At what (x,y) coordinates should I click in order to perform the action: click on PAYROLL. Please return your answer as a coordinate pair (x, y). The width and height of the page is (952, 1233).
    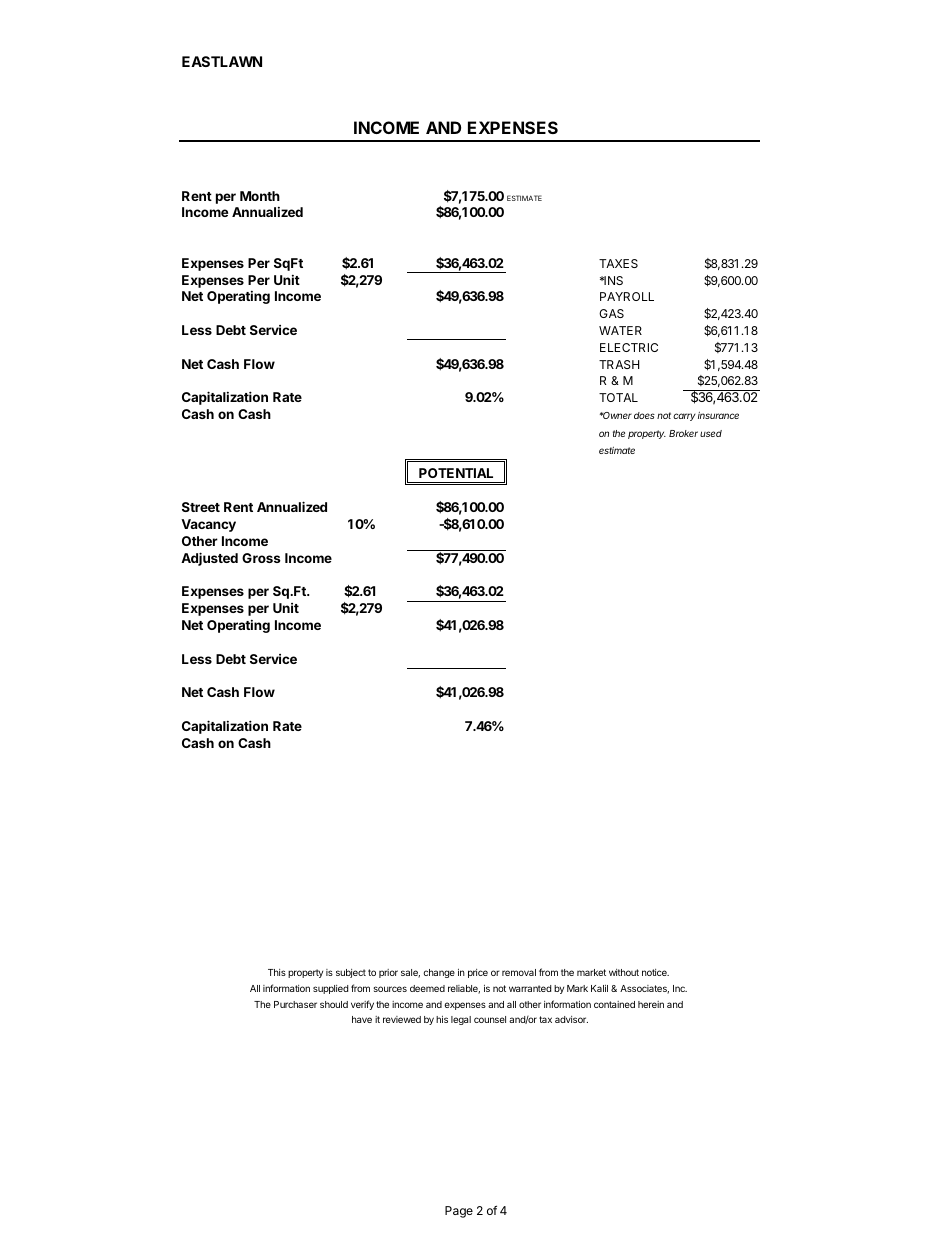
    Looking at the image, I should click on (627, 296).
